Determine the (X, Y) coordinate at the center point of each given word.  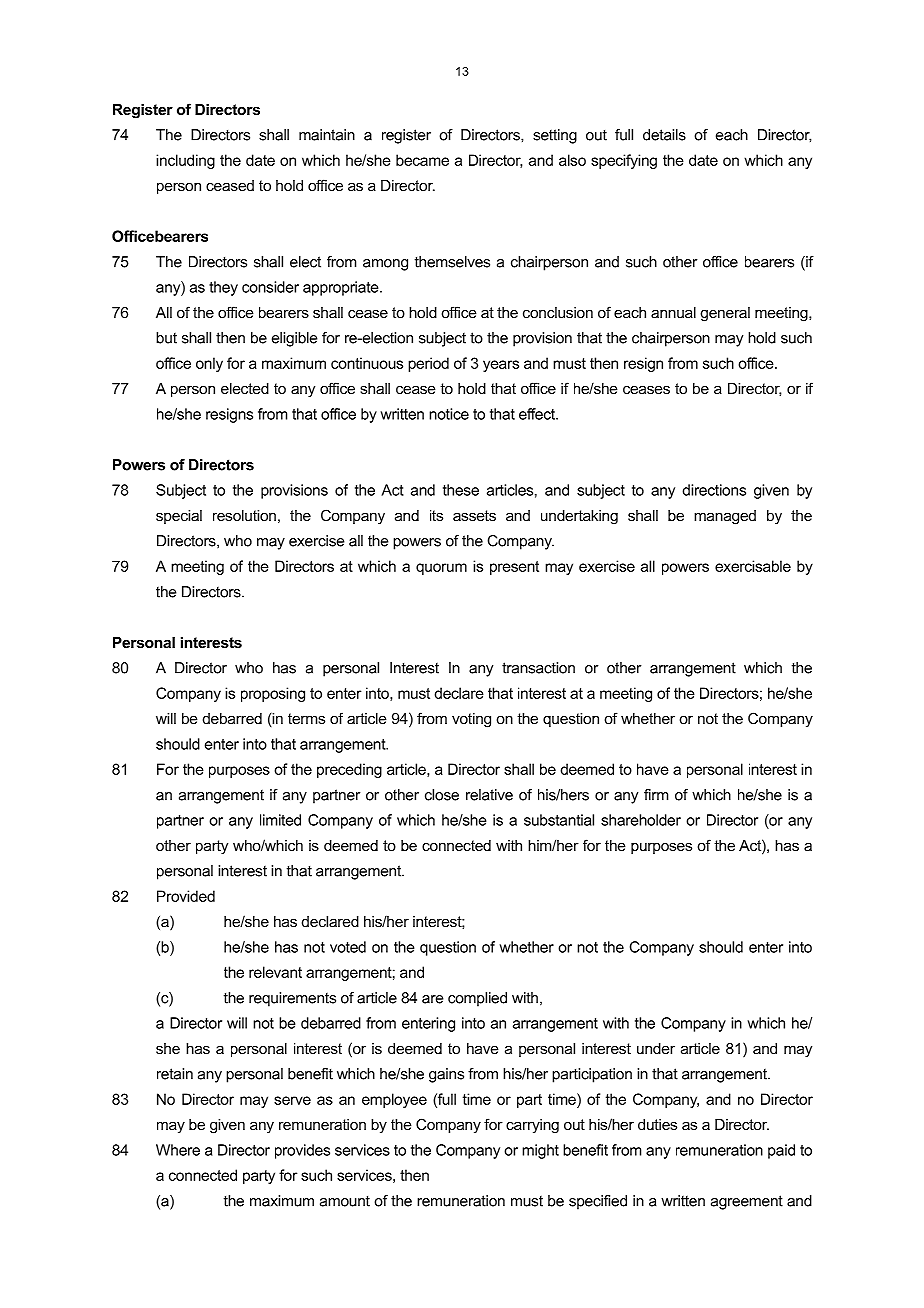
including (185, 161)
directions (714, 490)
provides (302, 1151)
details (664, 135)
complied (477, 999)
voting (471, 720)
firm (656, 795)
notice (449, 414)
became (422, 160)
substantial (559, 820)
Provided (186, 896)
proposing (273, 694)
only (209, 364)
